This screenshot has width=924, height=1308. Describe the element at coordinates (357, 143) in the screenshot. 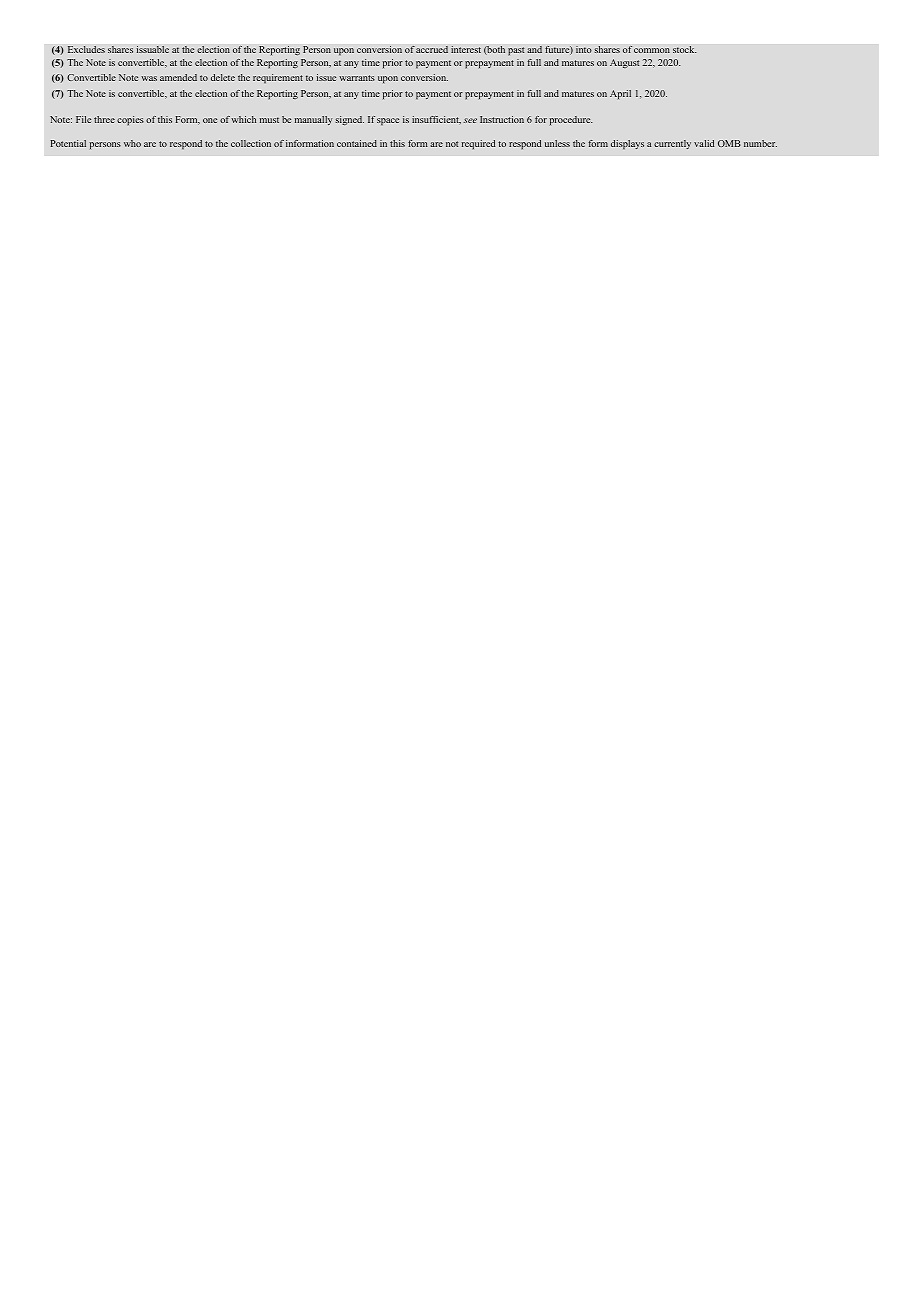

I see `contained` at that location.
